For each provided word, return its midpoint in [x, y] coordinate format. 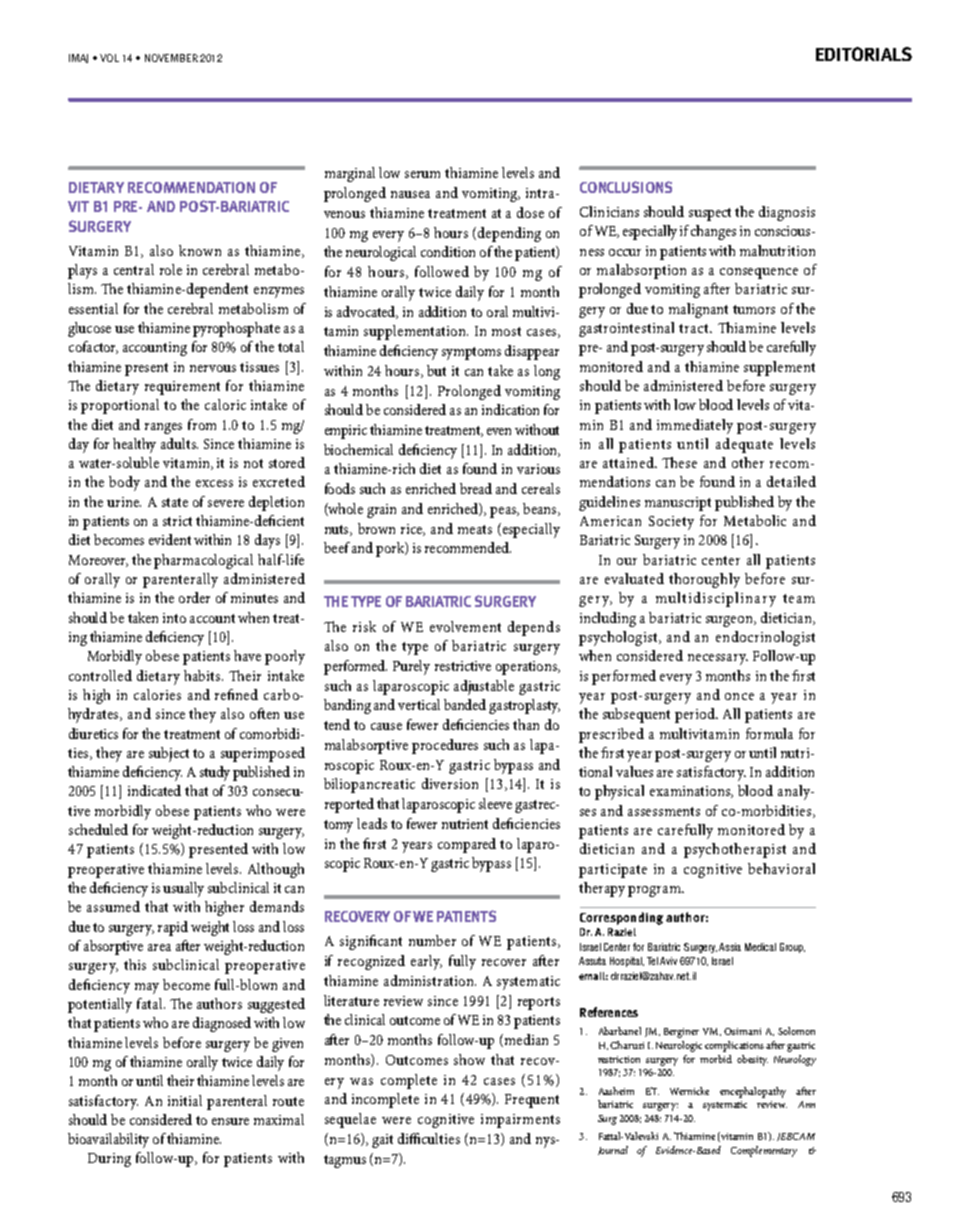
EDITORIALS [864, 54]
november [171, 58]
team [799, 598]
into [174, 618]
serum [422, 174]
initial [185, 1100]
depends [534, 628]
